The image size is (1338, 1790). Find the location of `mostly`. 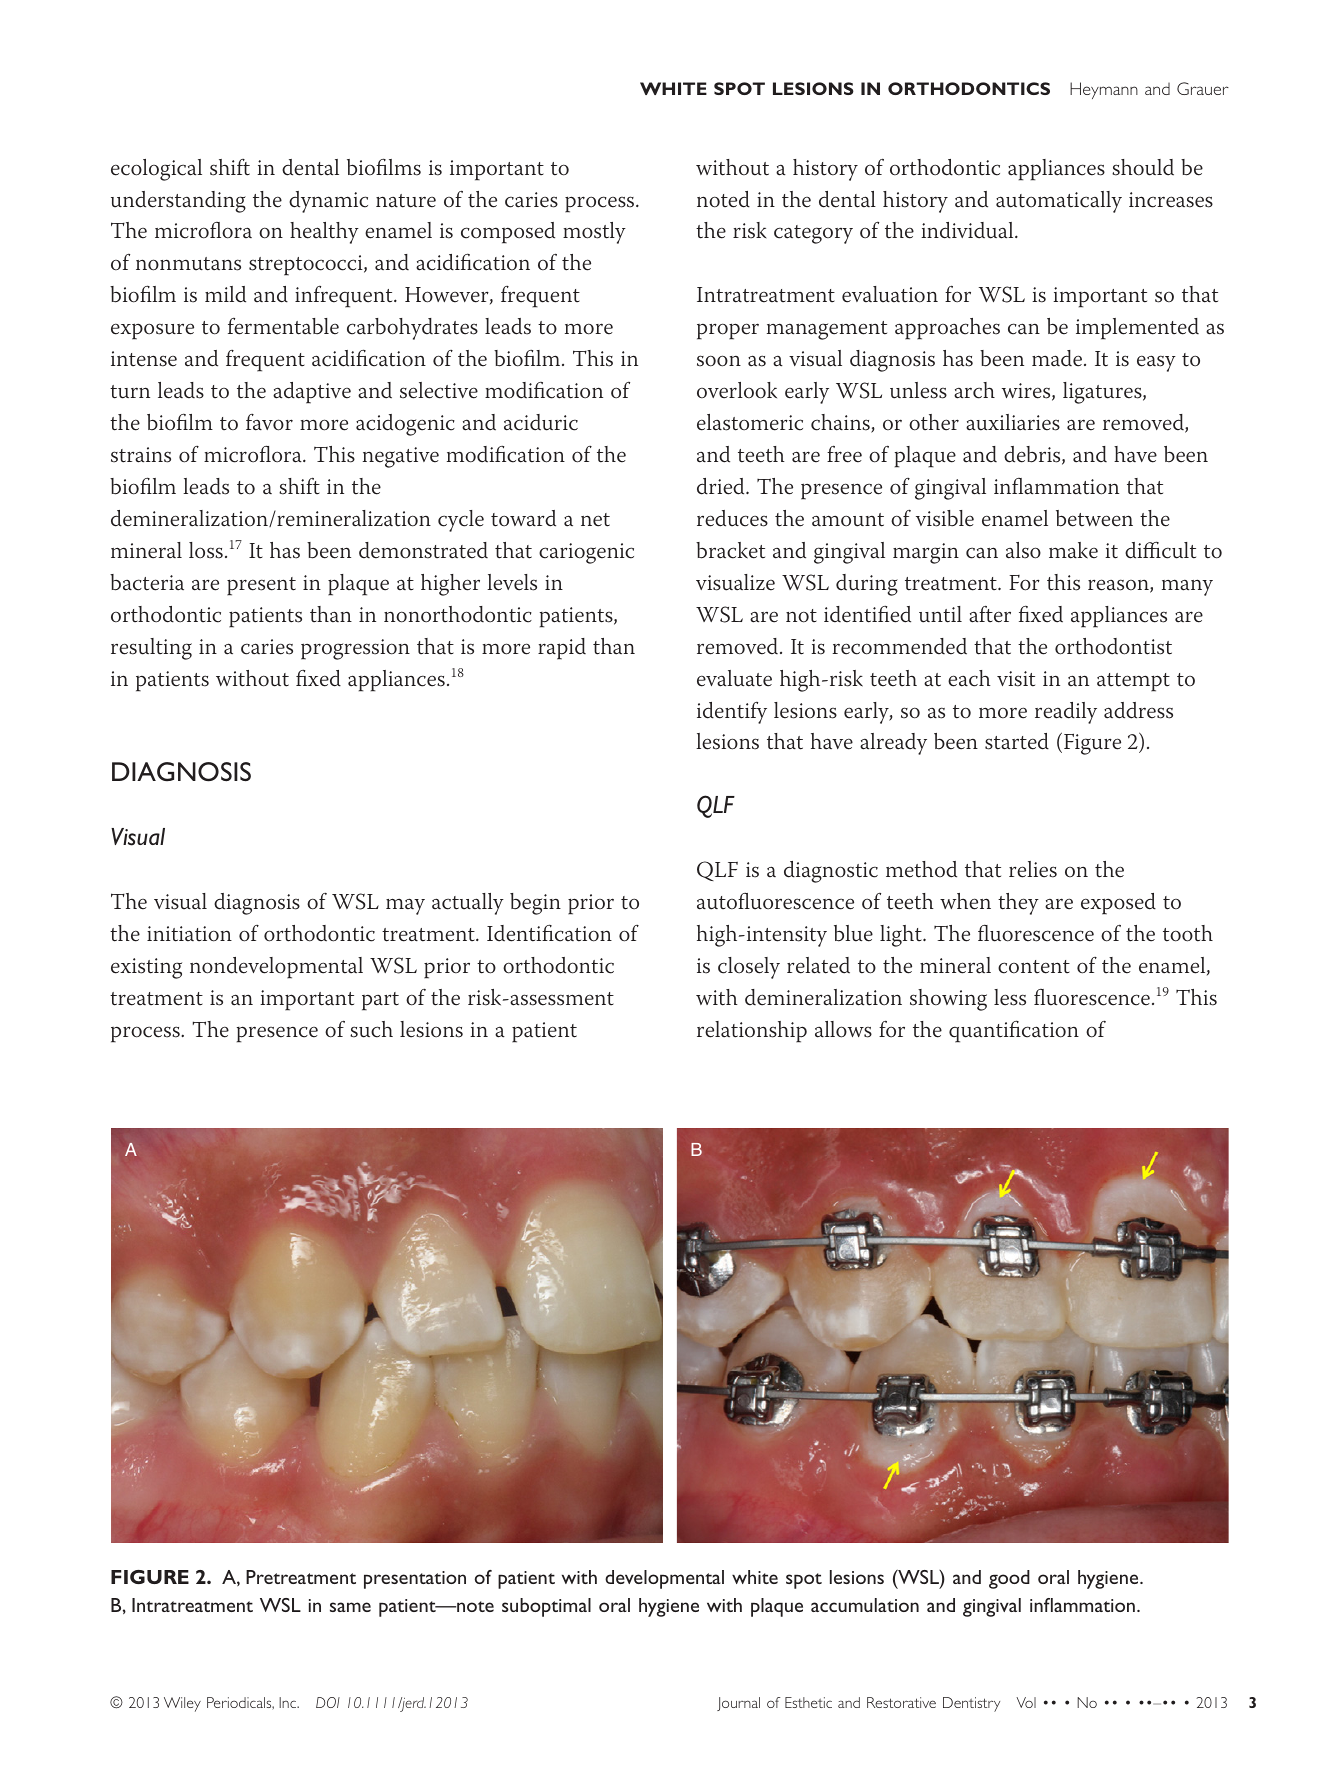

mostly is located at coordinates (594, 233).
